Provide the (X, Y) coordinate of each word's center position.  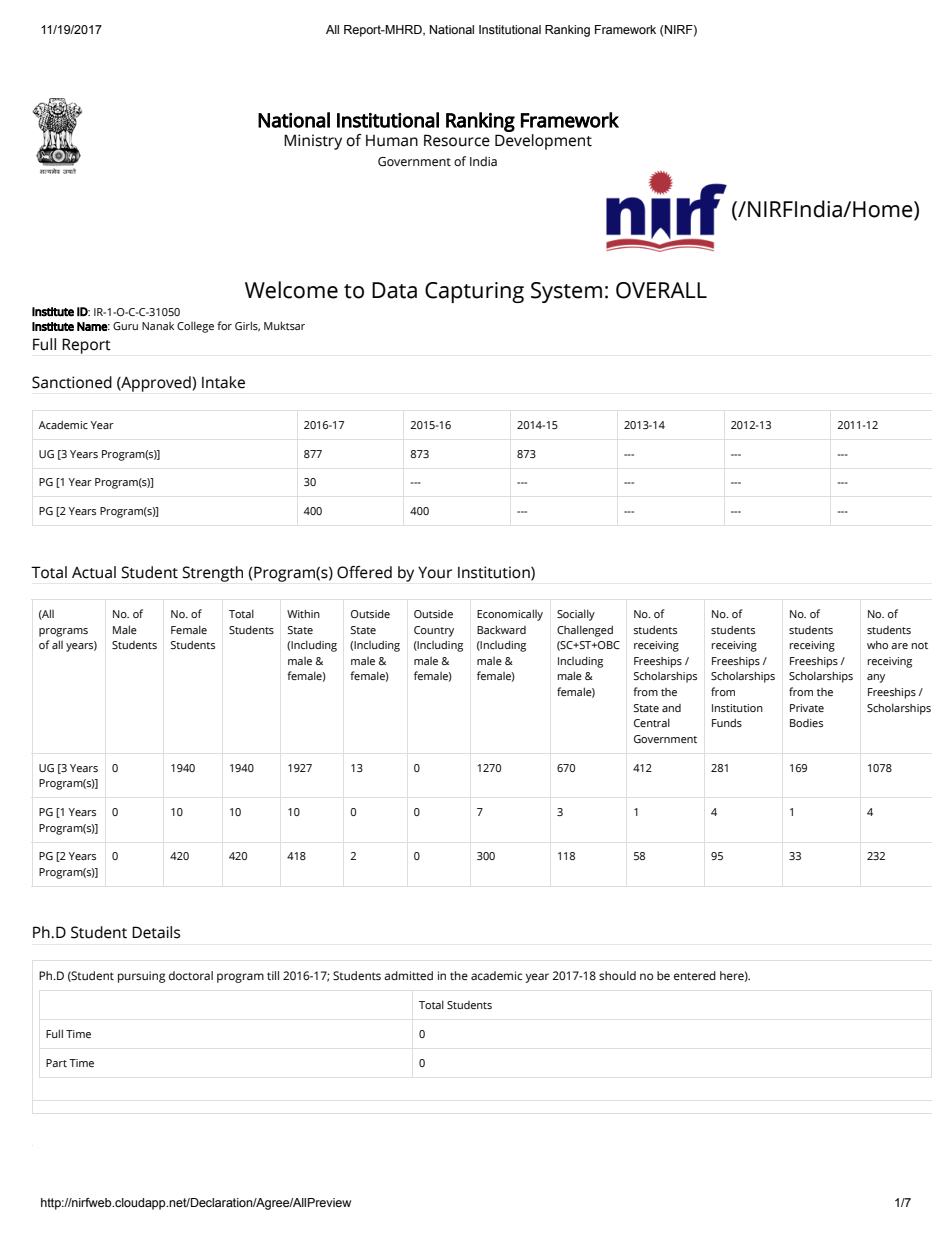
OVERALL (661, 290)
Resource (457, 140)
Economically (510, 615)
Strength (212, 574)
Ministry (313, 142)
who (877, 645)
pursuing (141, 977)
